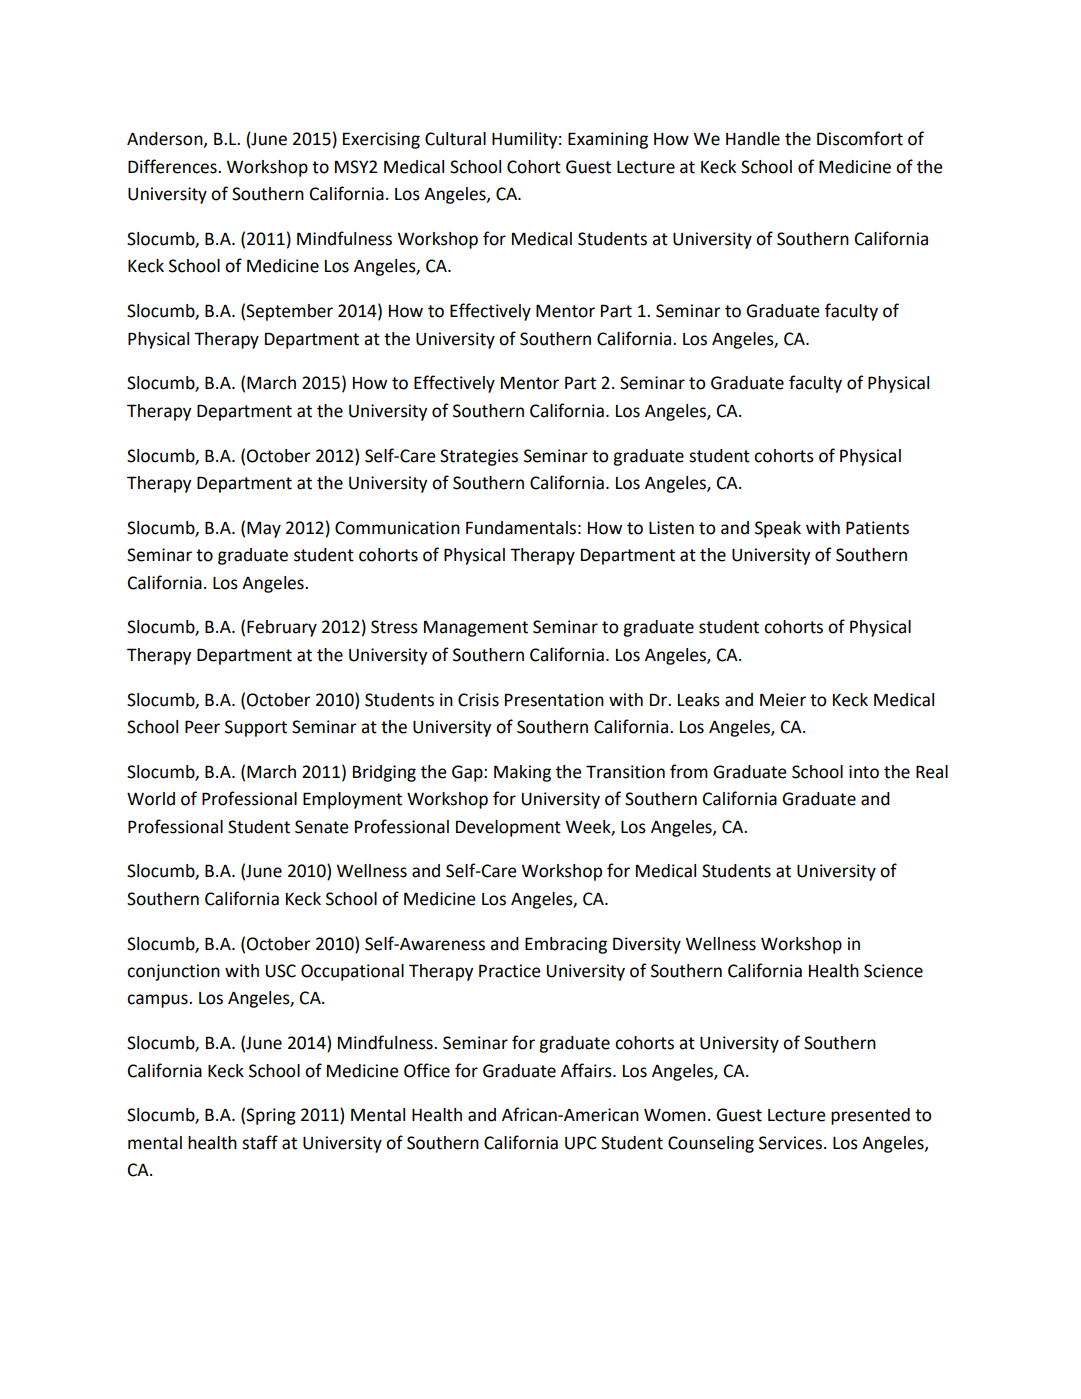  I want to click on UPC, so click(581, 1143).
